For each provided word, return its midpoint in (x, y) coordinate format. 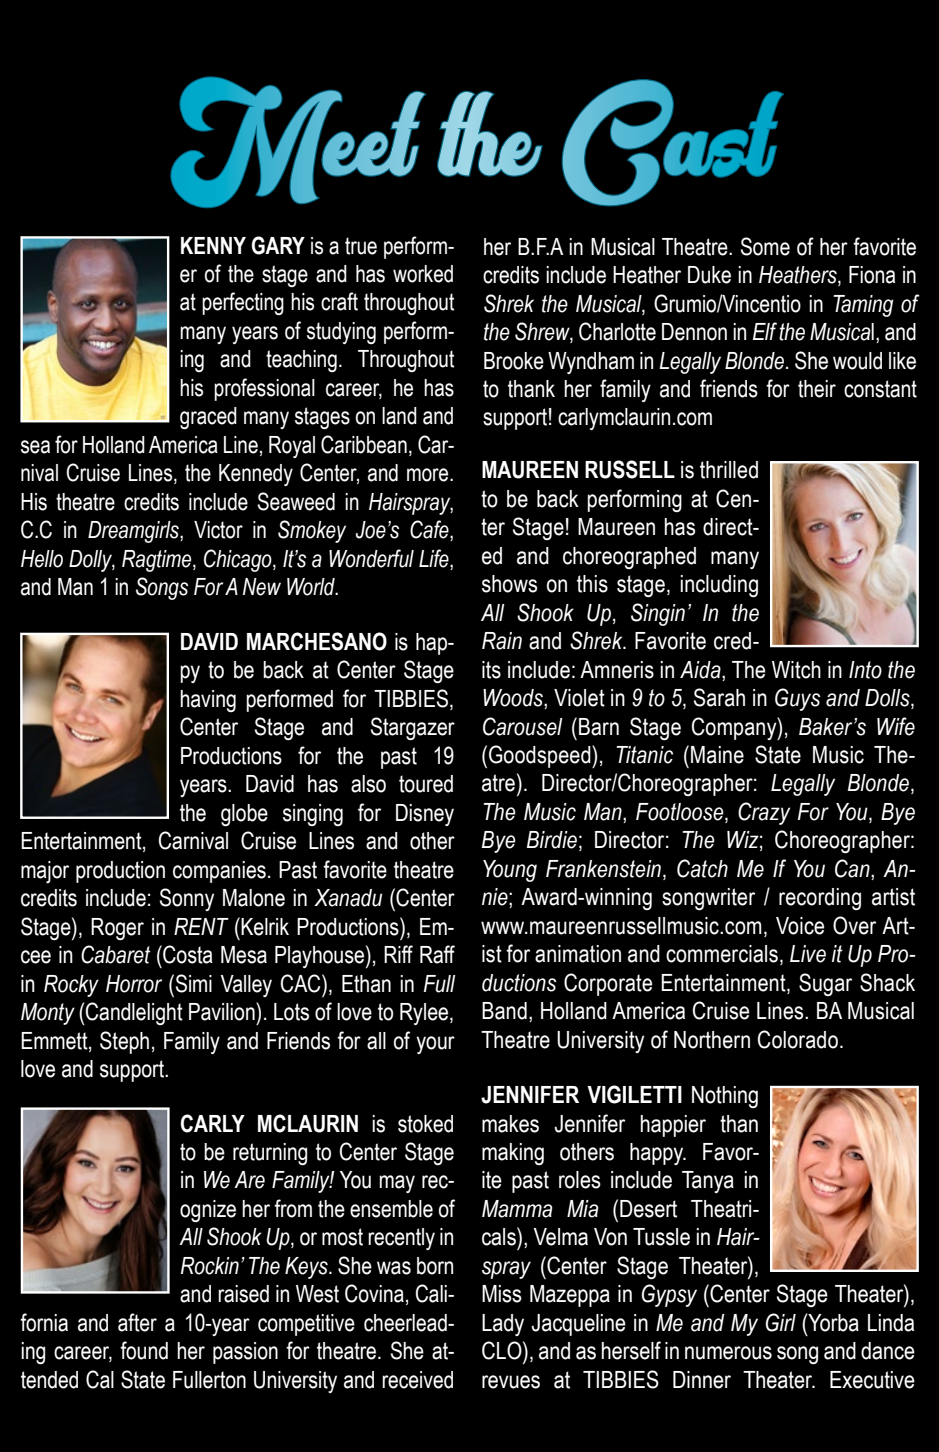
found (144, 1350)
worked (423, 274)
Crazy (764, 813)
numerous (728, 1353)
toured (426, 784)
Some (765, 246)
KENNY (213, 245)
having (208, 701)
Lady (503, 1325)
